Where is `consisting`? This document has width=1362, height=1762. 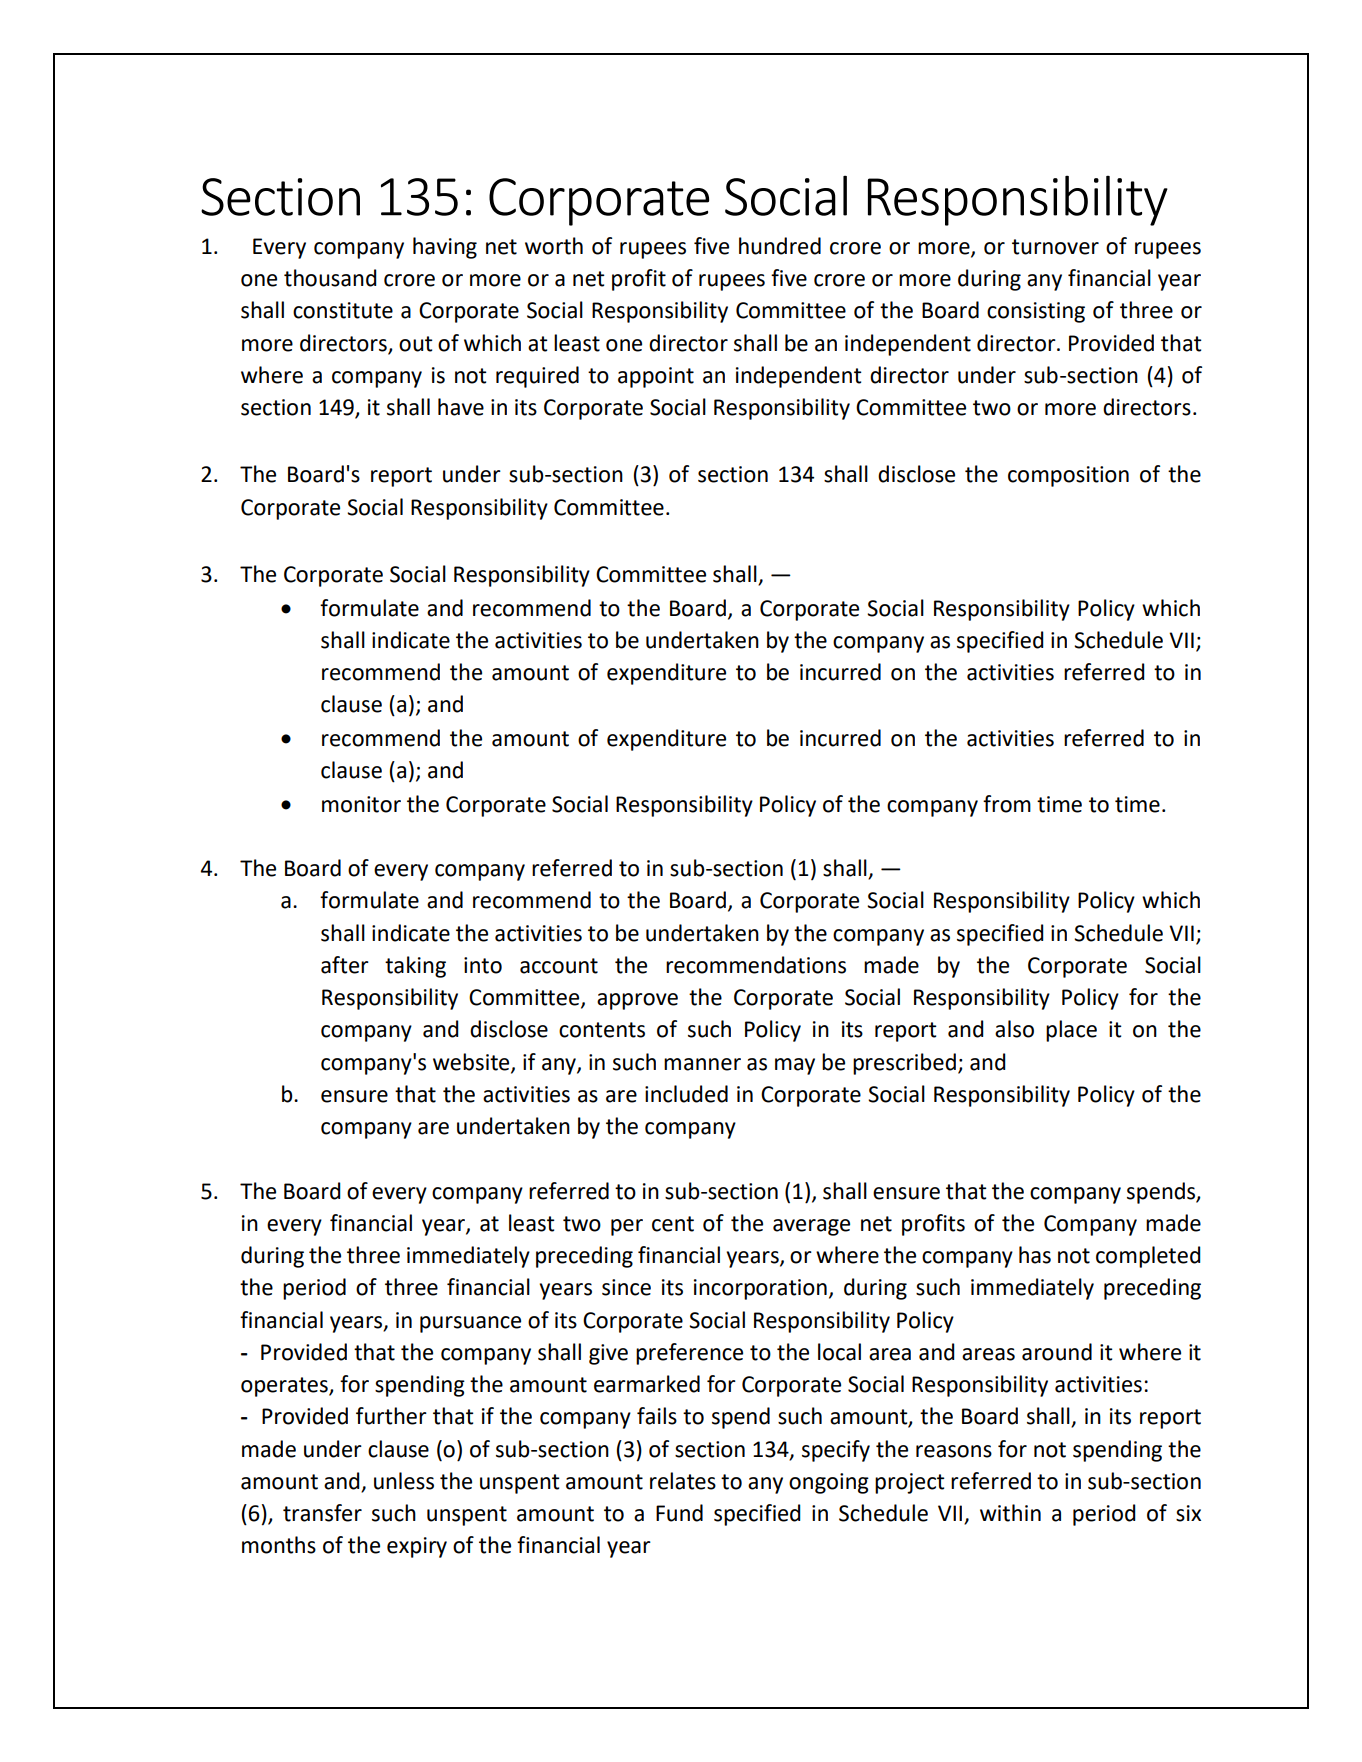 consisting is located at coordinates (1036, 312).
